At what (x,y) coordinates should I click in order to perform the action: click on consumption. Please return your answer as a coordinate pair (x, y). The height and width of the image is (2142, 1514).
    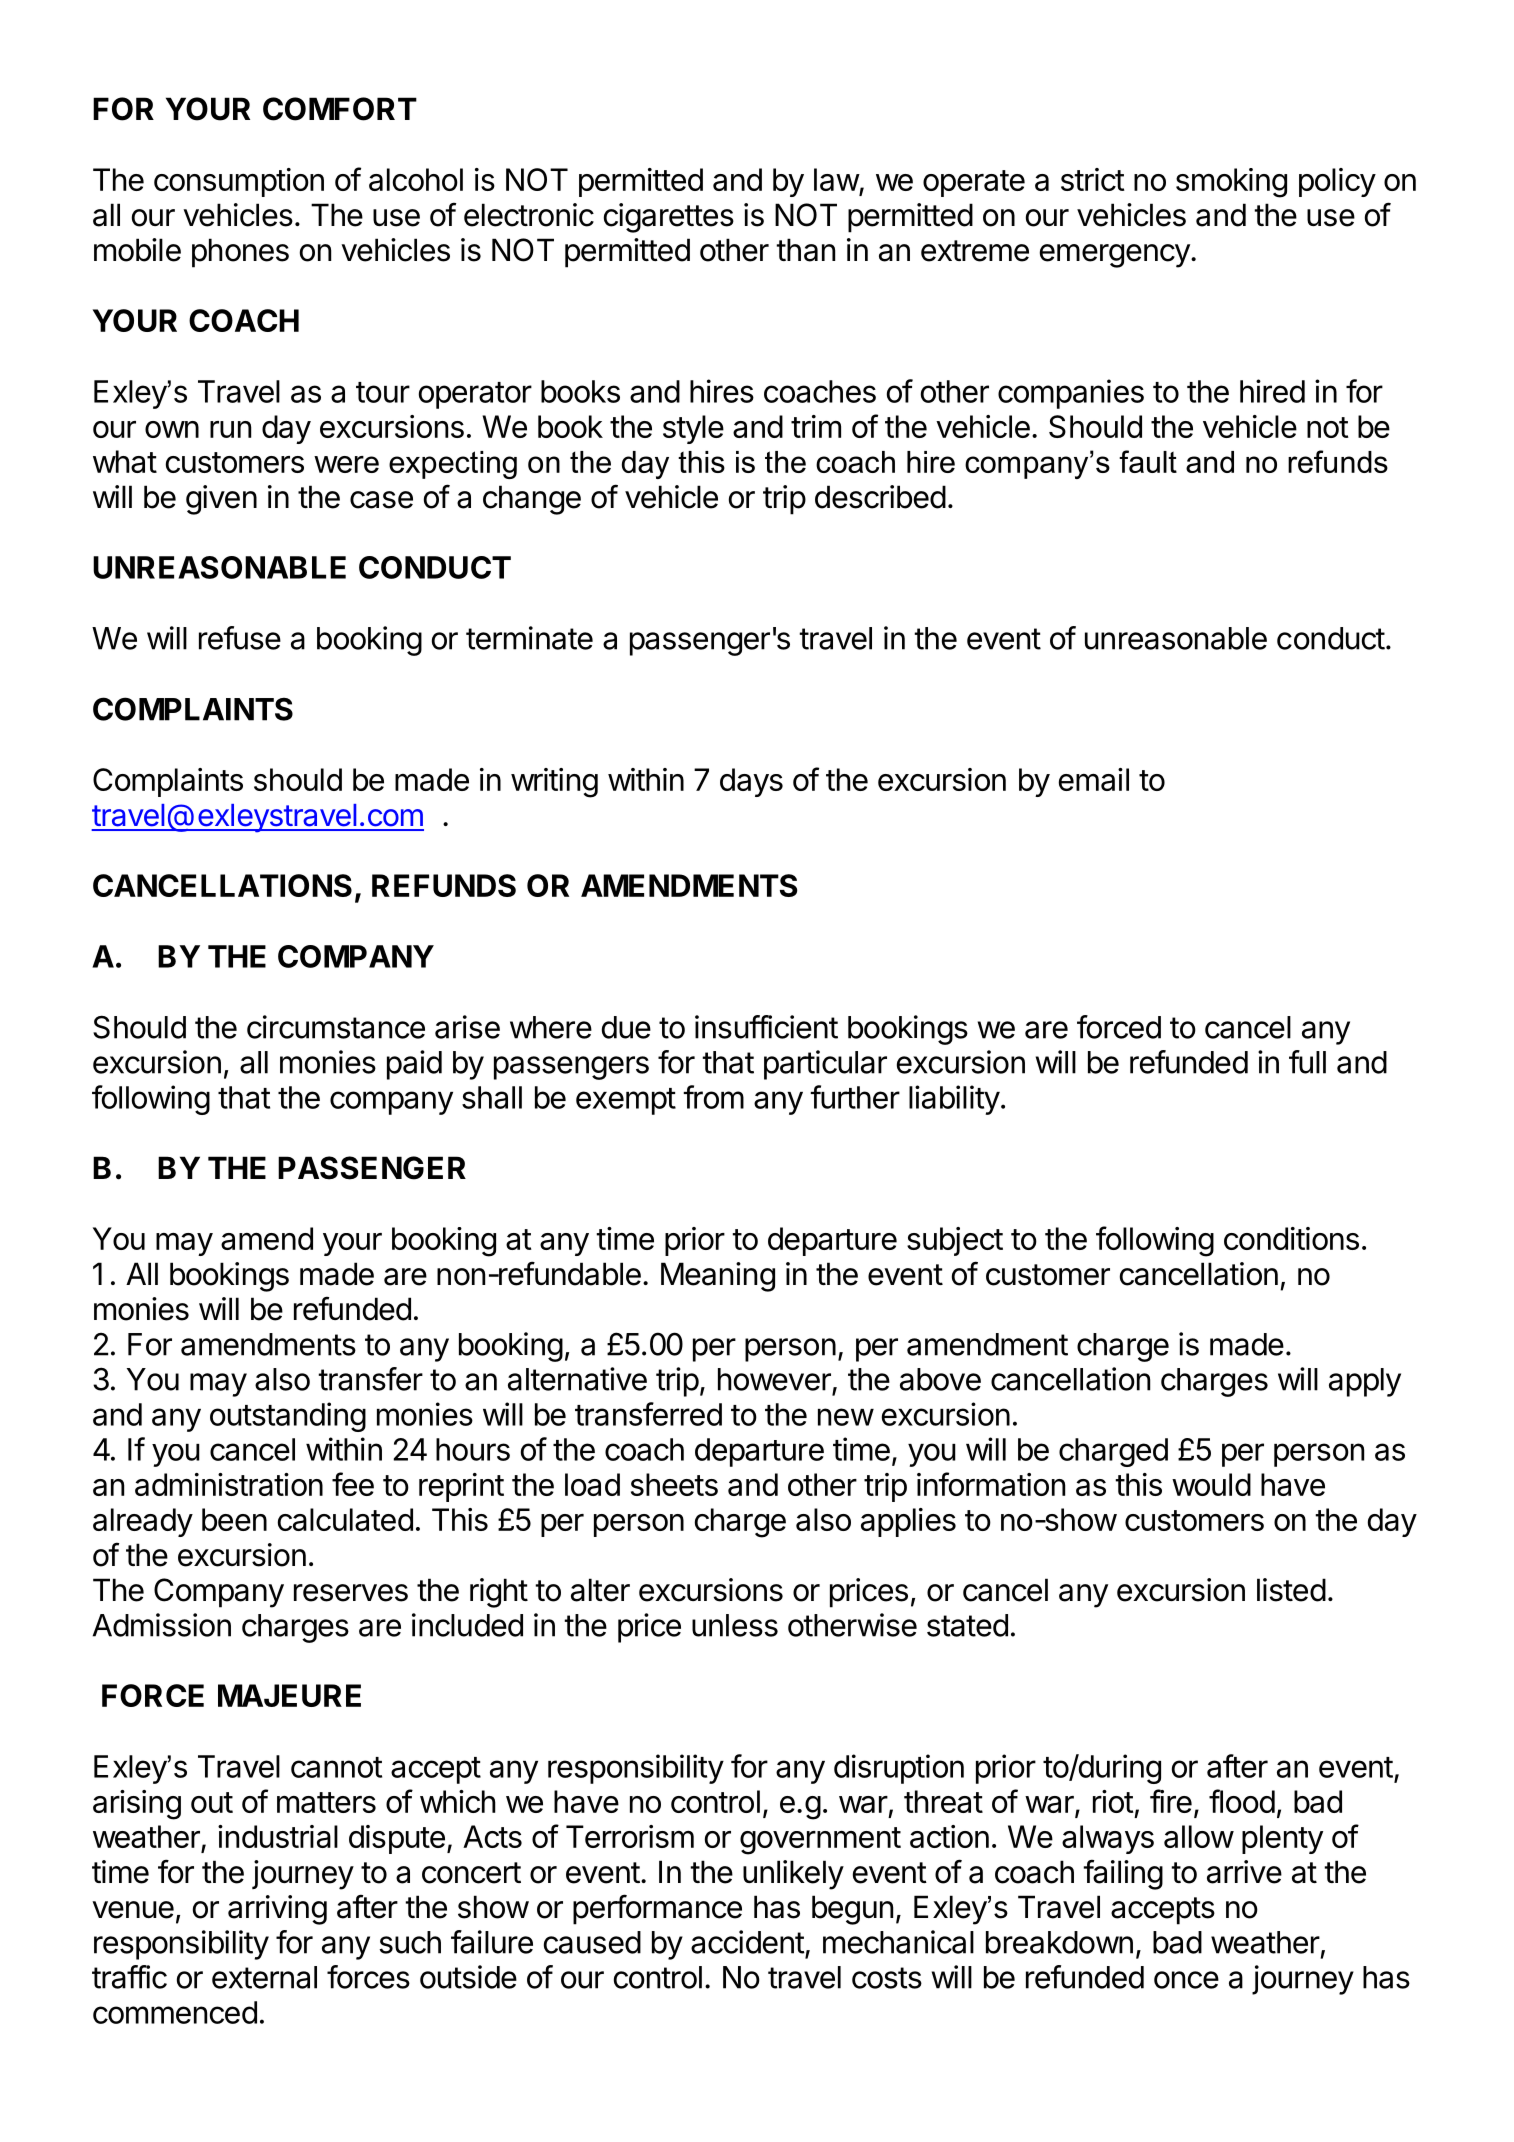
    Looking at the image, I should click on (239, 182).
